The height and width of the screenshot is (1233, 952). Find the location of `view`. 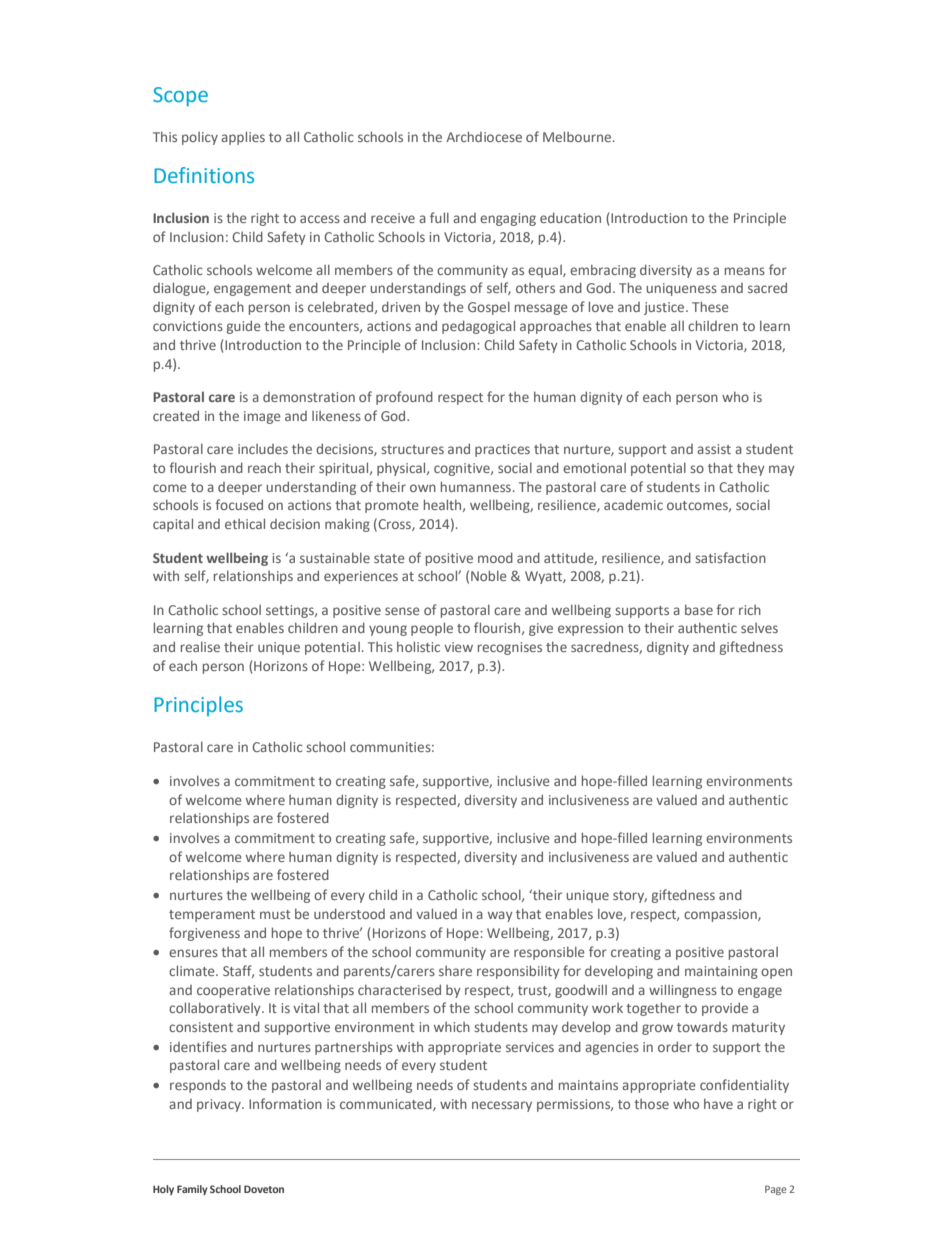

view is located at coordinates (458, 647).
